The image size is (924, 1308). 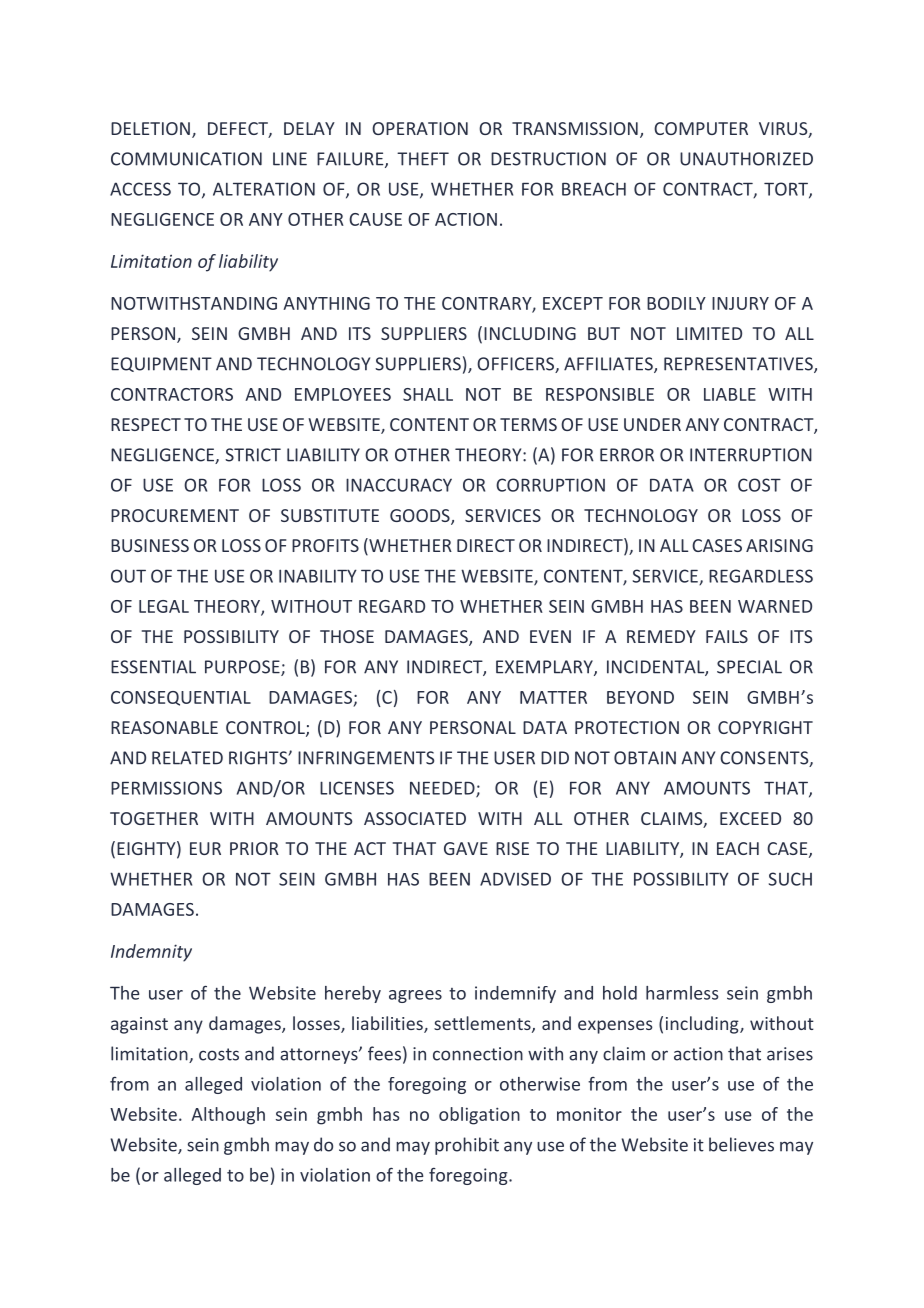 I want to click on UNAUTHORIZED, so click(x=746, y=159).
